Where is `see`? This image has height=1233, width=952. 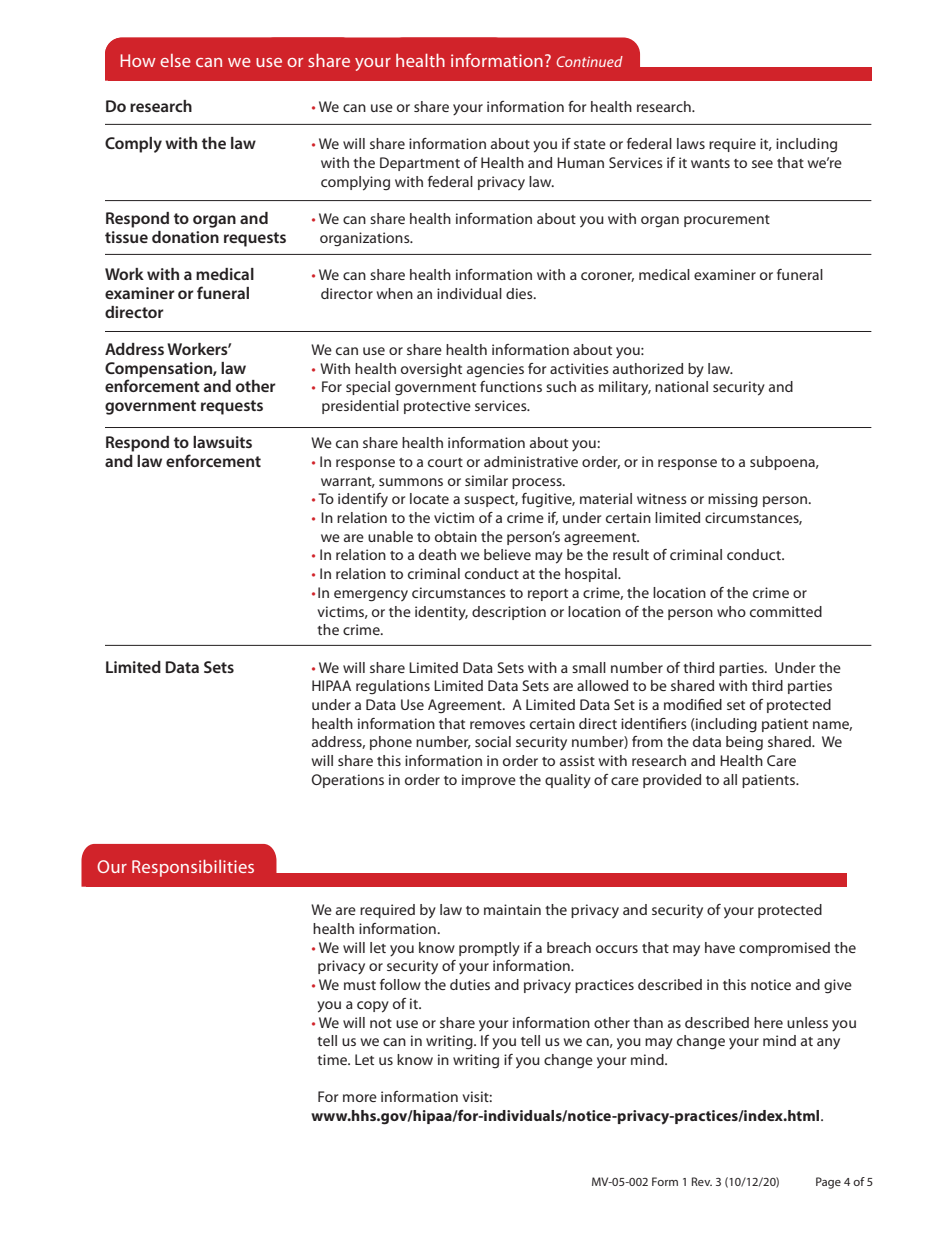 see is located at coordinates (762, 164).
